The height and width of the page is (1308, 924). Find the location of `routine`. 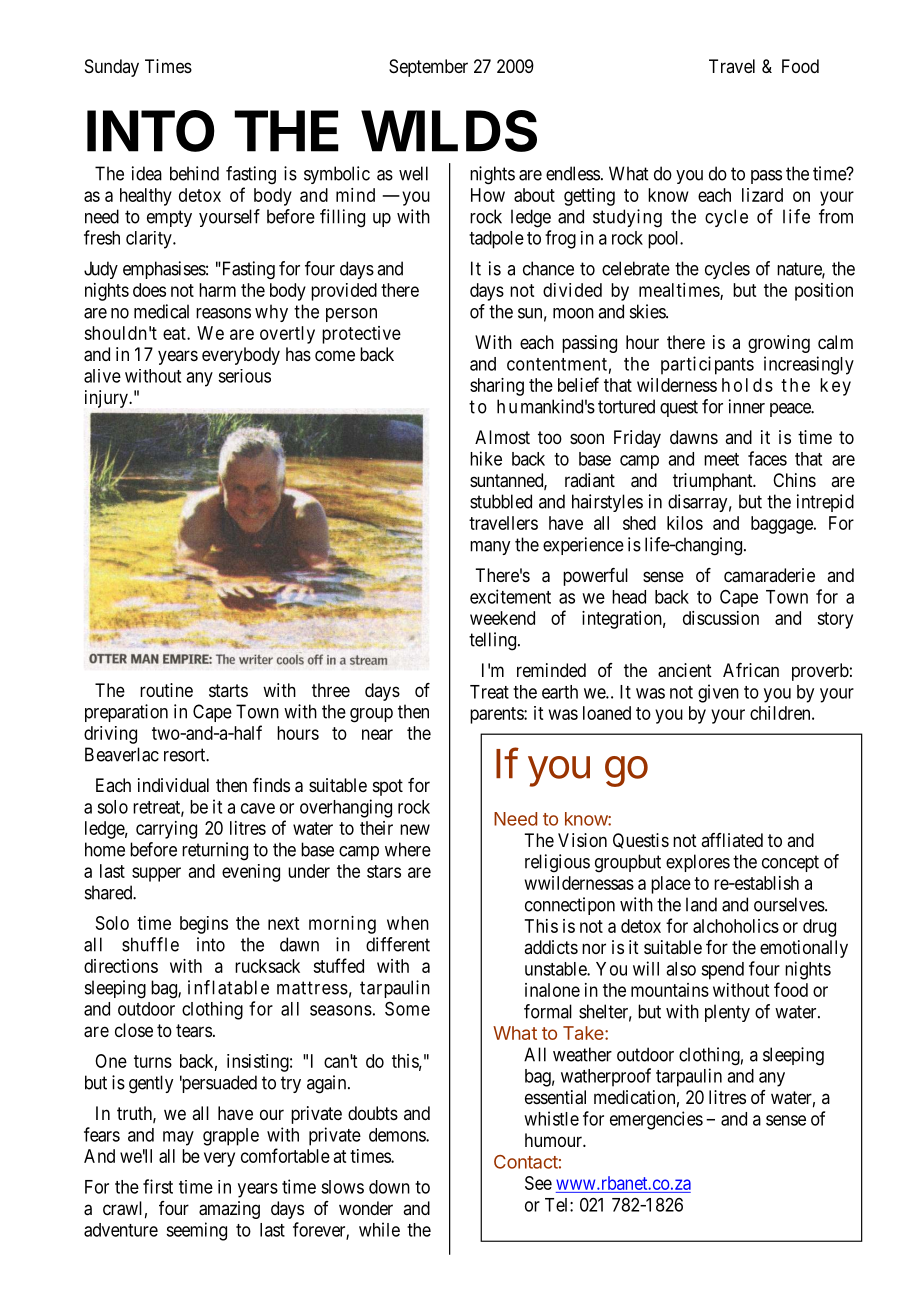

routine is located at coordinates (166, 690).
